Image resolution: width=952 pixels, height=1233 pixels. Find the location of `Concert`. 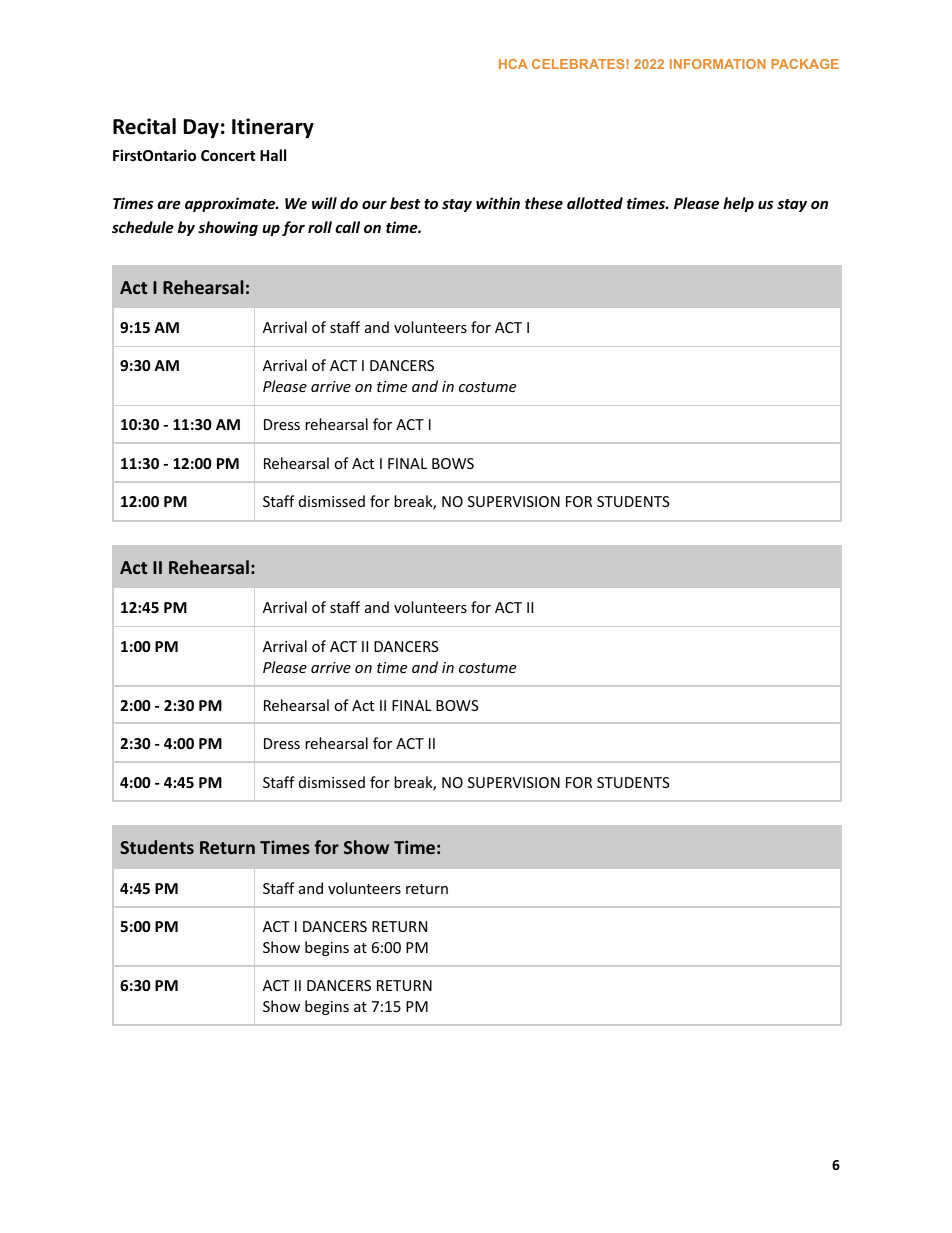

Concert is located at coordinates (228, 155).
